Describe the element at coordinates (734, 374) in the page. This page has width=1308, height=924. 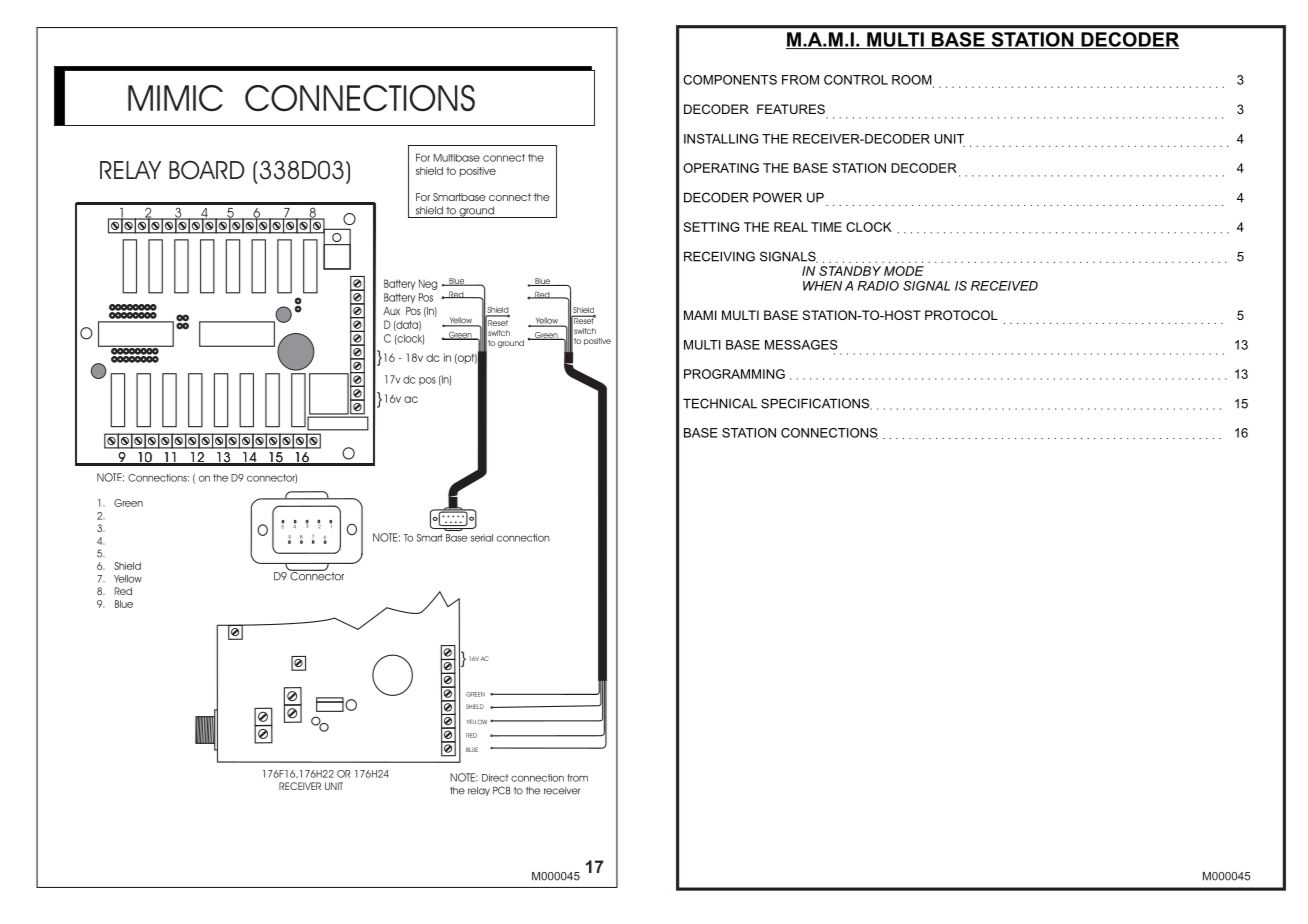
I see `PROGRAMMING` at that location.
